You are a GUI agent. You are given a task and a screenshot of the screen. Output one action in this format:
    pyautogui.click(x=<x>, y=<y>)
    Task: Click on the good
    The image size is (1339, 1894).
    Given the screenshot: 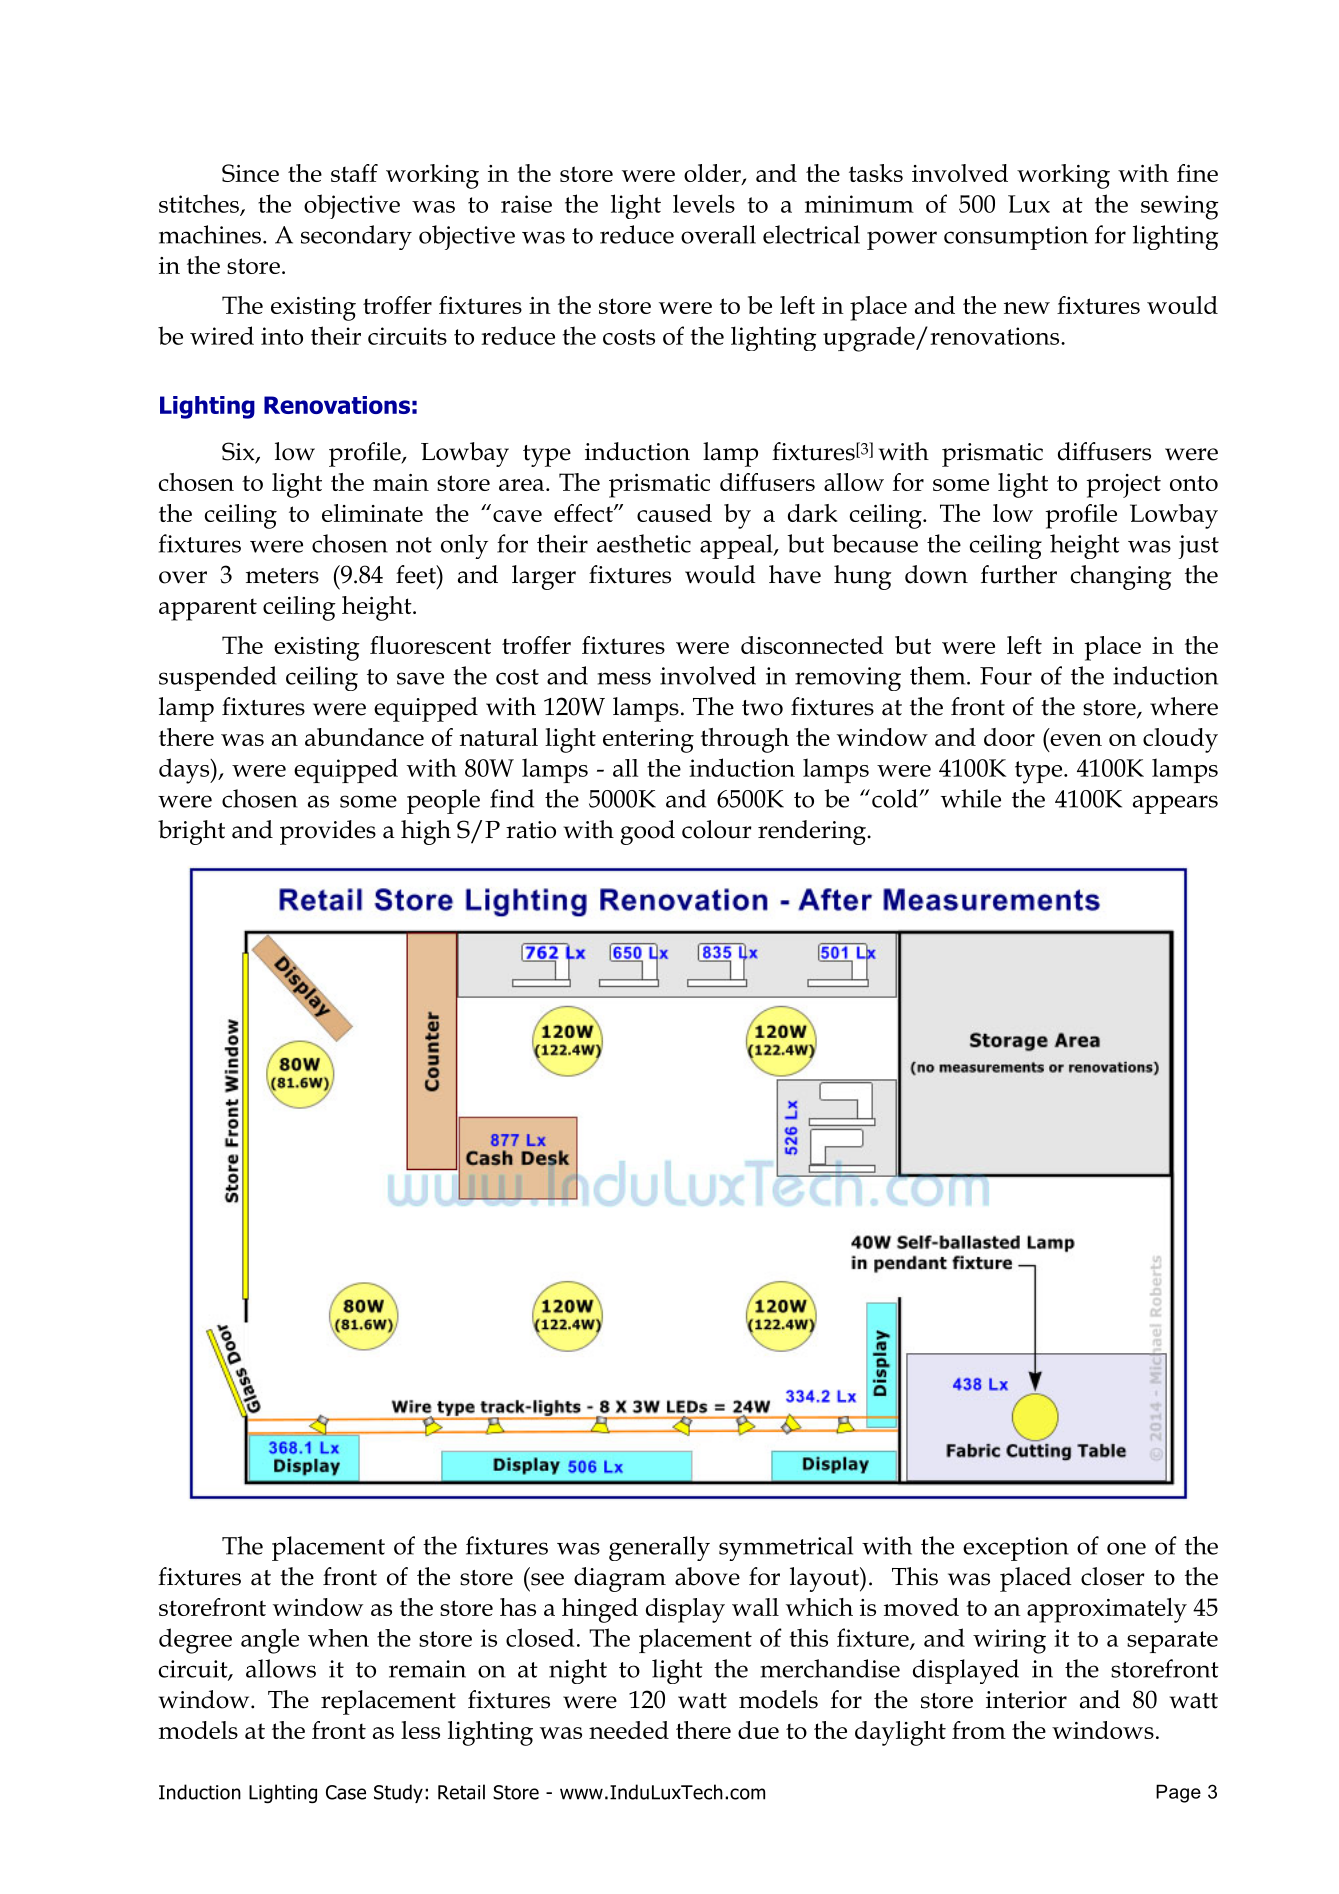 What is the action you would take?
    pyautogui.click(x=647, y=832)
